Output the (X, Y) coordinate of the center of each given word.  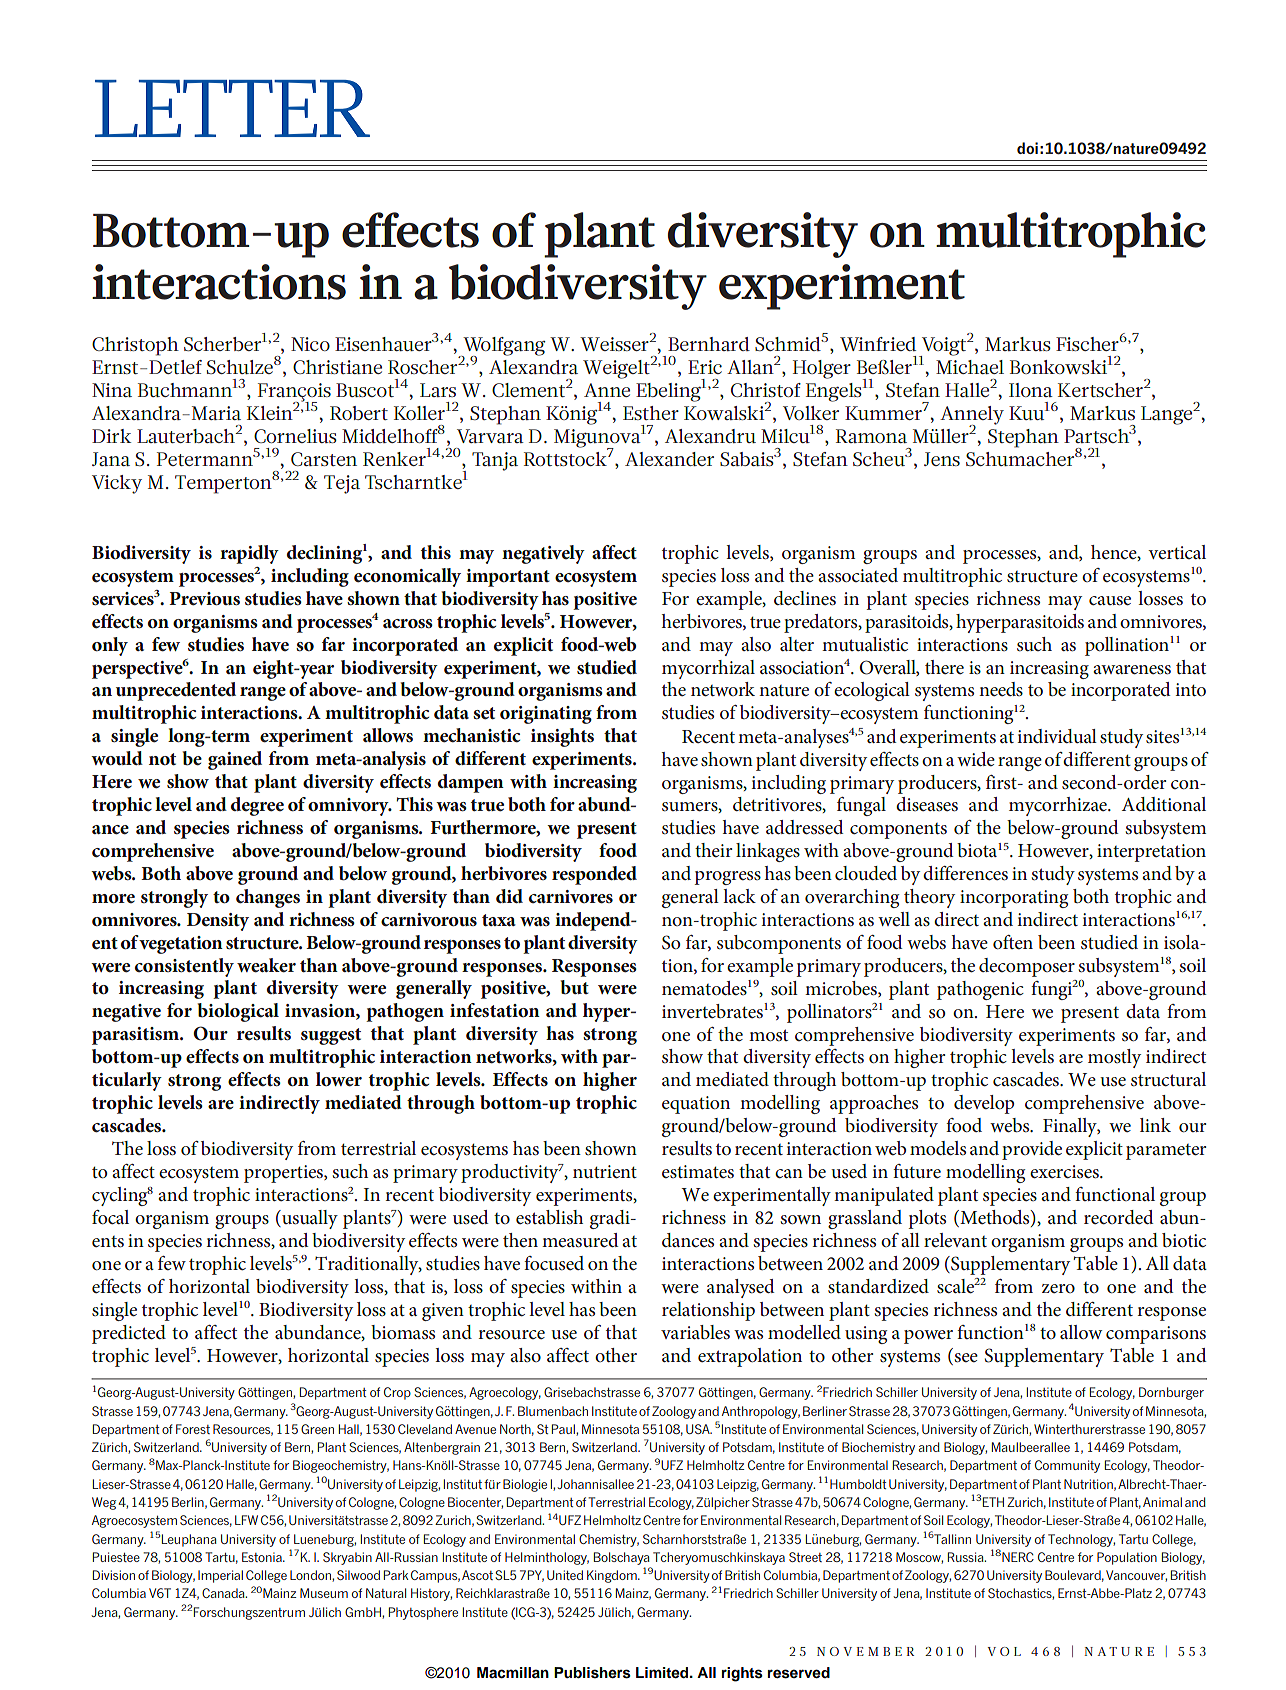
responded (594, 875)
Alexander (669, 459)
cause (1110, 601)
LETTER (232, 108)
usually (309, 1219)
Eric (705, 367)
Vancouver (1136, 1576)
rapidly (249, 554)
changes (268, 898)
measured (580, 1240)
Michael (970, 367)
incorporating (1014, 899)
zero (1058, 1288)
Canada (224, 1593)
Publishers (592, 1673)
